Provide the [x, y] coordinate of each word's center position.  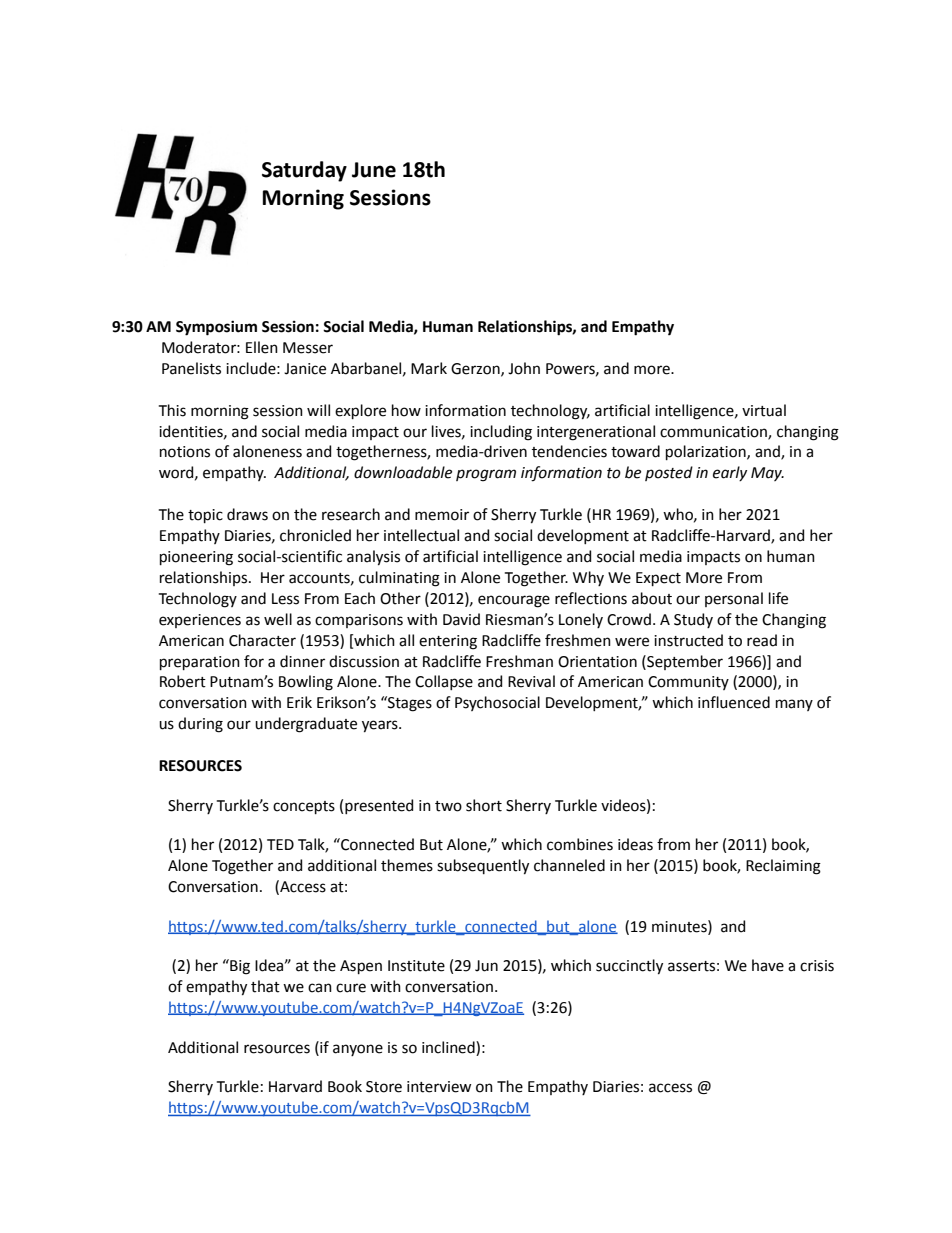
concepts [304, 807]
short [484, 805]
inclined [449, 1047]
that [265, 986]
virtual [764, 410]
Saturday [304, 171]
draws [247, 514]
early [730, 473]
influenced [734, 702]
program [486, 475]
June [374, 170]
